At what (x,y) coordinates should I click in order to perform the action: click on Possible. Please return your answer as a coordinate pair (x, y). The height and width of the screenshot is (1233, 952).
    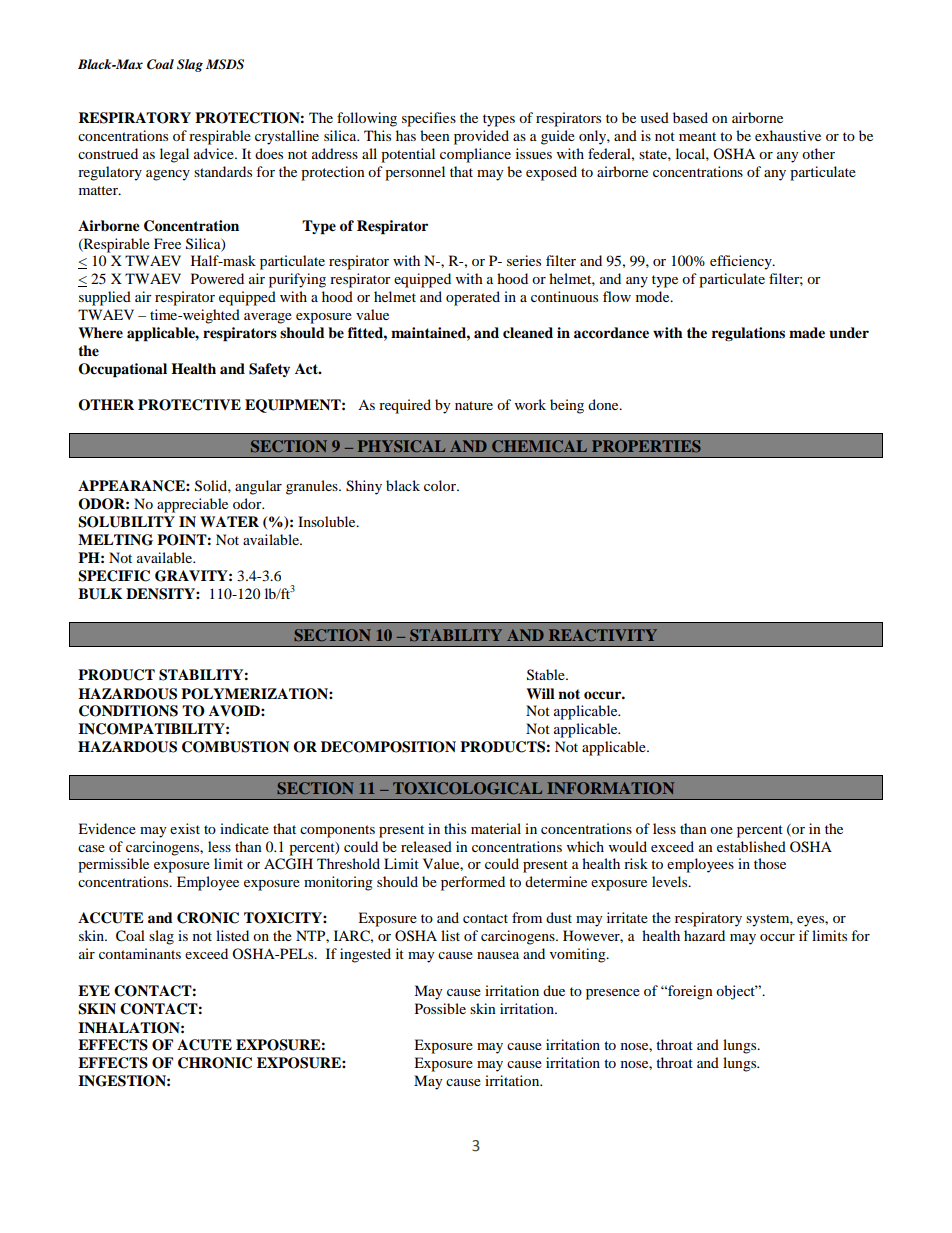
    Looking at the image, I should click on (440, 1008).
